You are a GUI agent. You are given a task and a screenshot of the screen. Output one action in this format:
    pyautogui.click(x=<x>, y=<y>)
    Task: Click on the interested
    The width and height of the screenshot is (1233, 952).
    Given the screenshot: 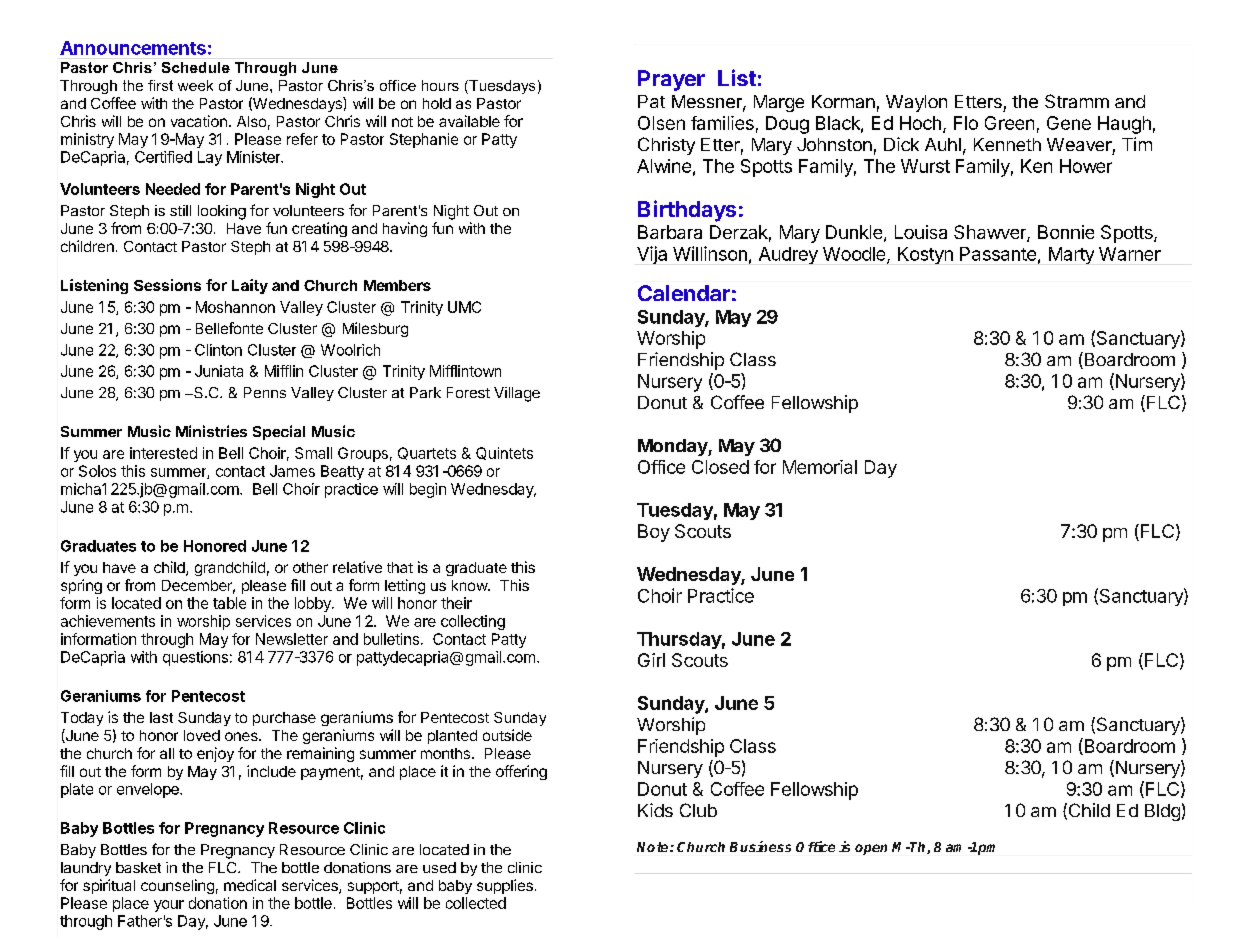 What is the action you would take?
    pyautogui.click(x=163, y=453)
